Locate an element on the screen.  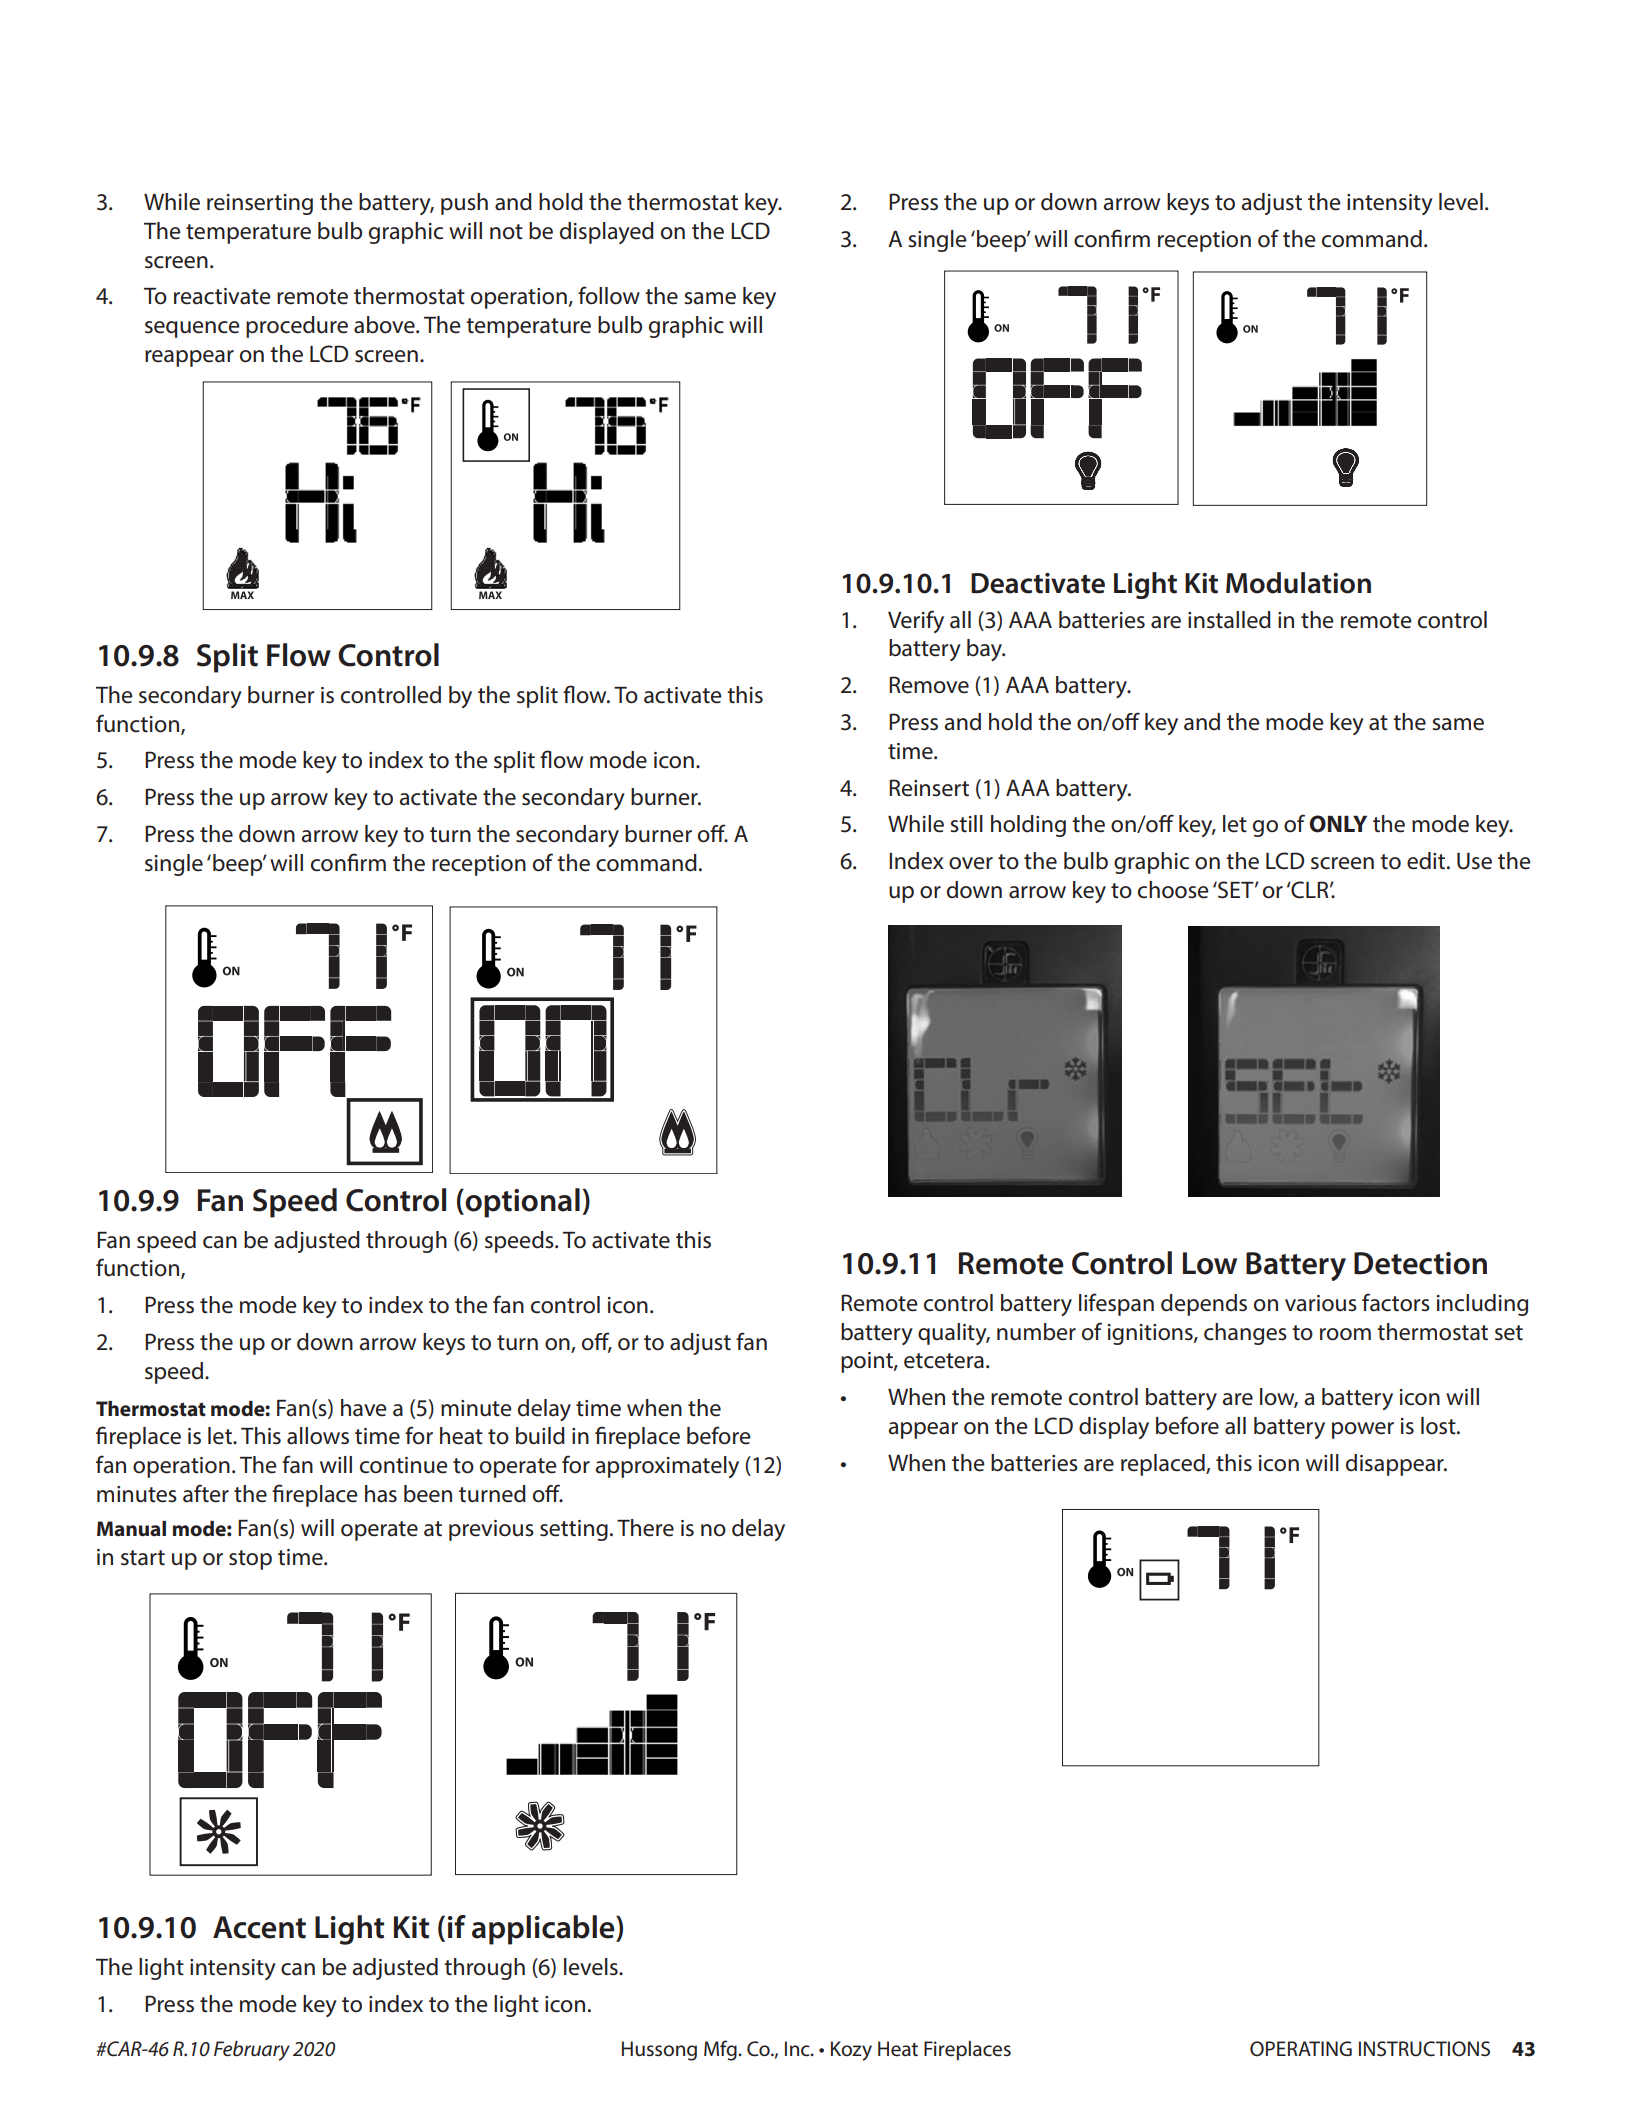
follow is located at coordinates (609, 295).
